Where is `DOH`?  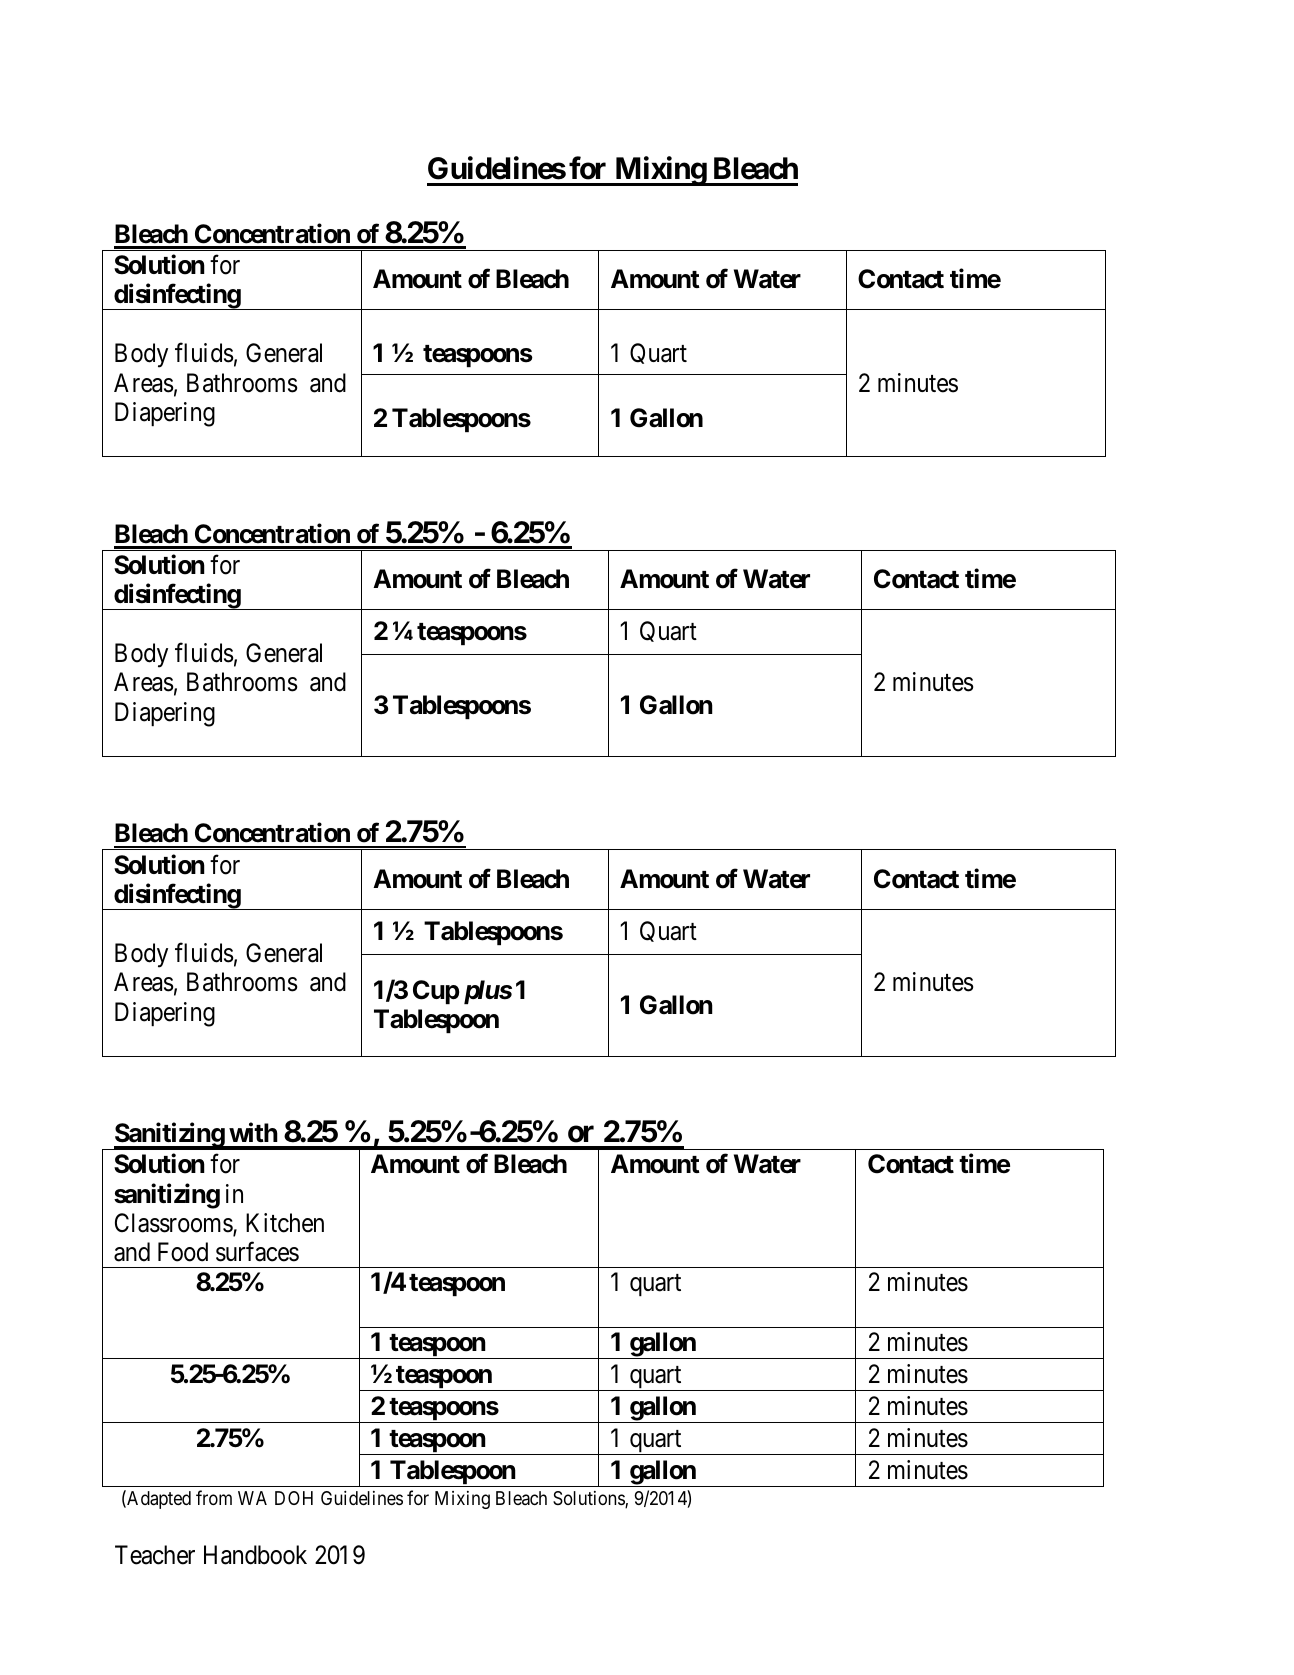
DOH is located at coordinates (294, 1498).
